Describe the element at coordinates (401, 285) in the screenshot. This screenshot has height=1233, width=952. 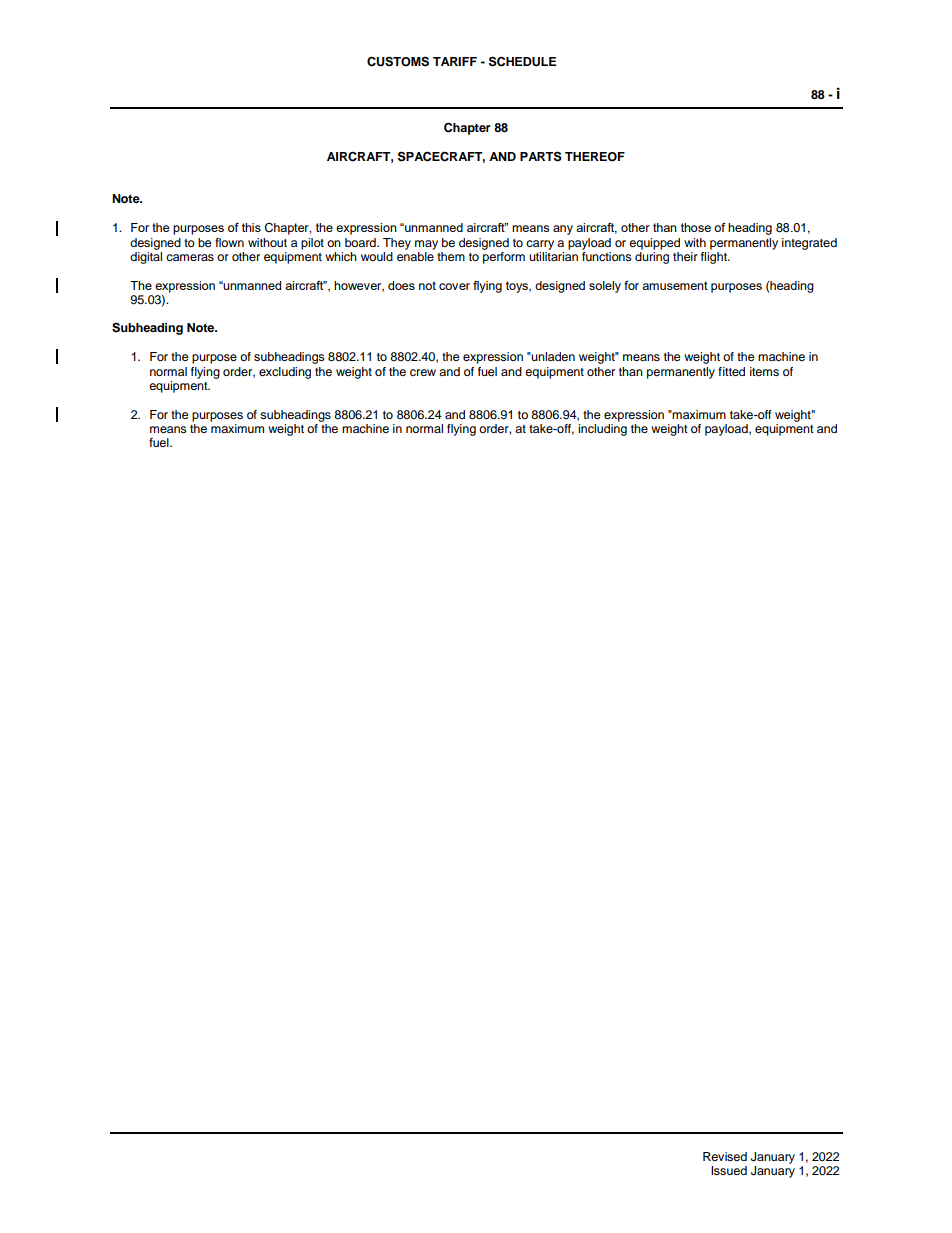
I see `does` at that location.
